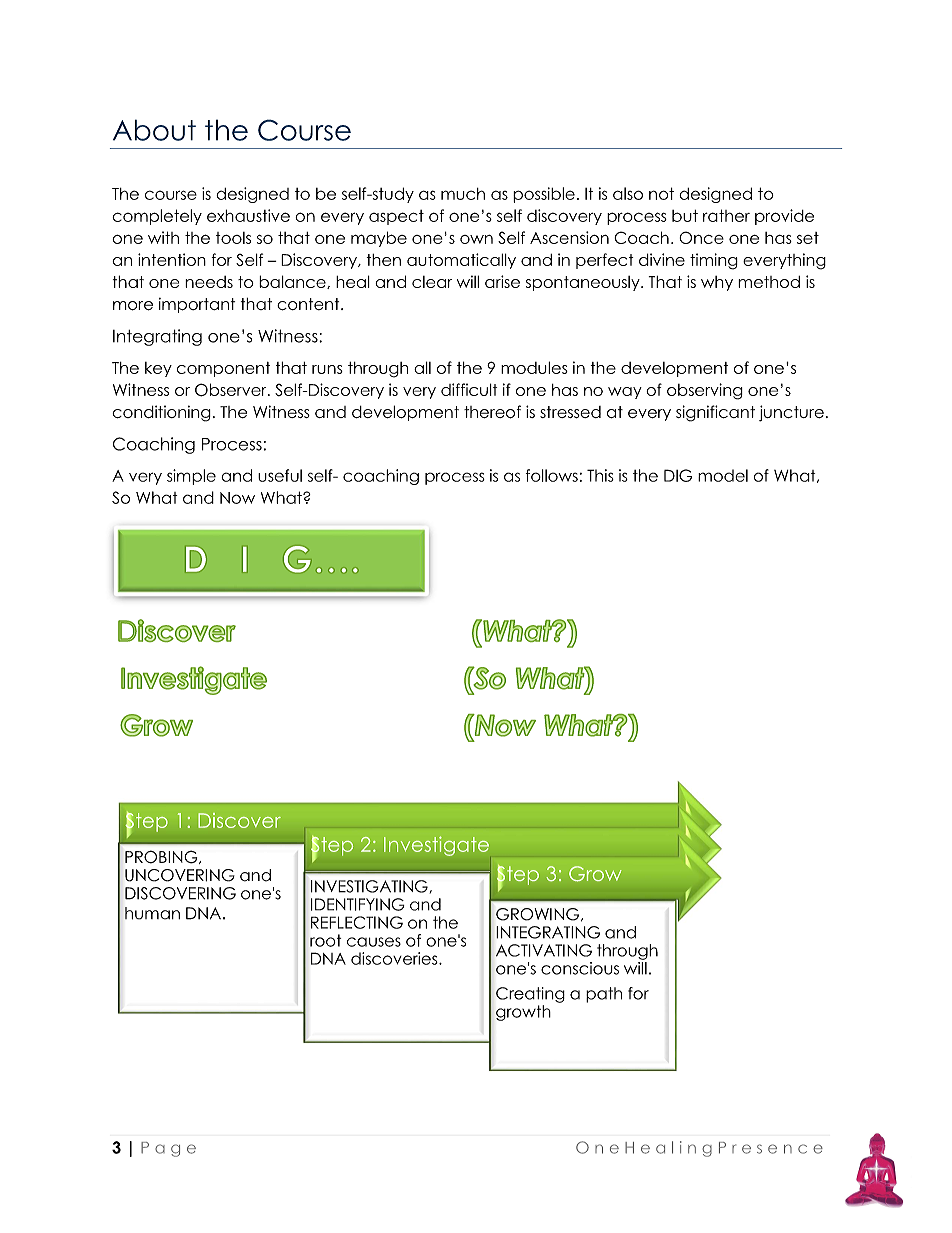 This image has width=952, height=1233. What do you see at coordinates (492, 412) in the image?
I see `thereof` at bounding box center [492, 412].
